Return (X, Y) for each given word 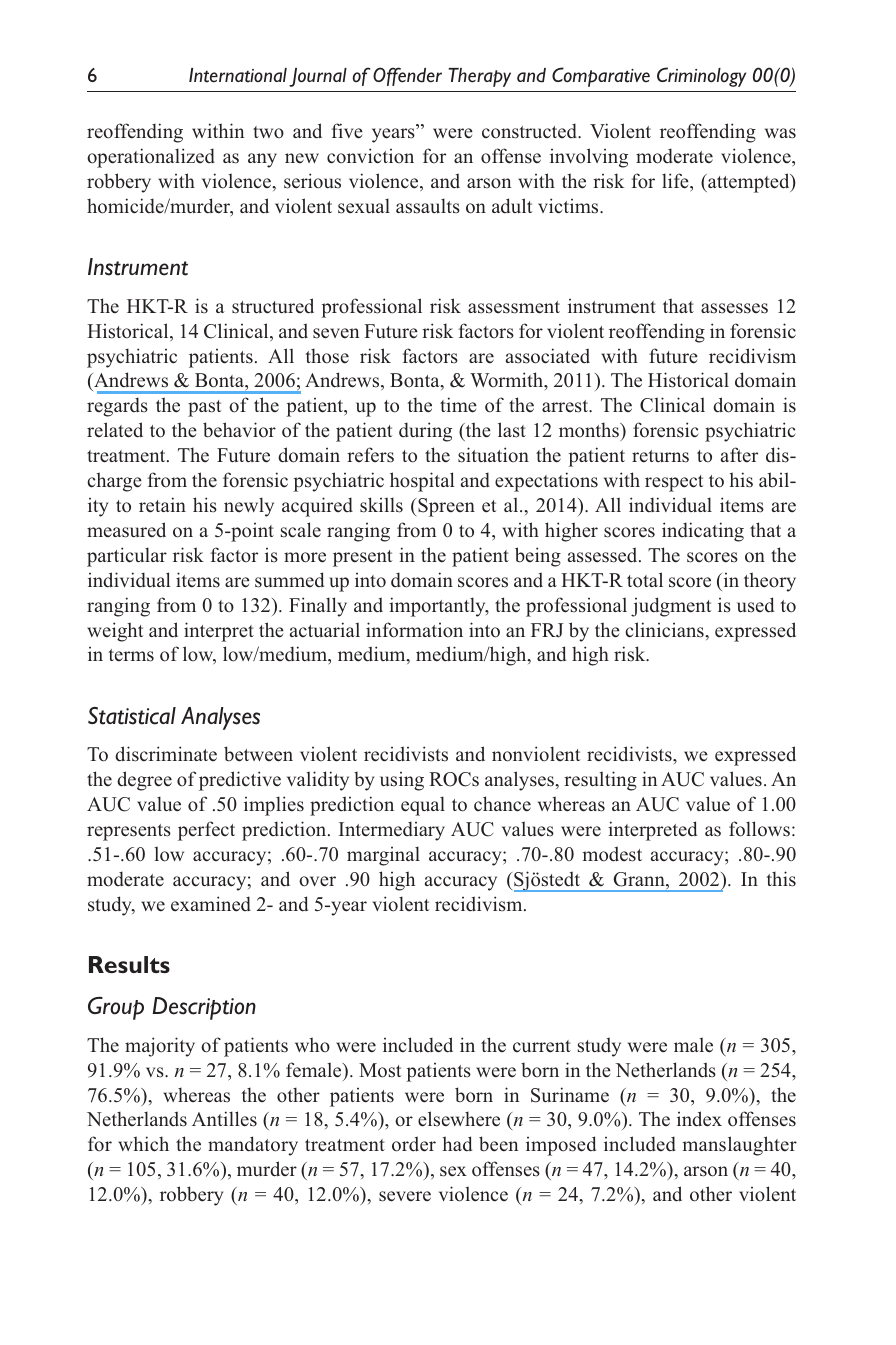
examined (211, 904)
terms (131, 655)
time (458, 405)
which (143, 1144)
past (204, 408)
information (414, 630)
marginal (383, 856)
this (781, 879)
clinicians (665, 630)
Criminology (701, 77)
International (238, 75)
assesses (734, 308)
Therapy (480, 77)
